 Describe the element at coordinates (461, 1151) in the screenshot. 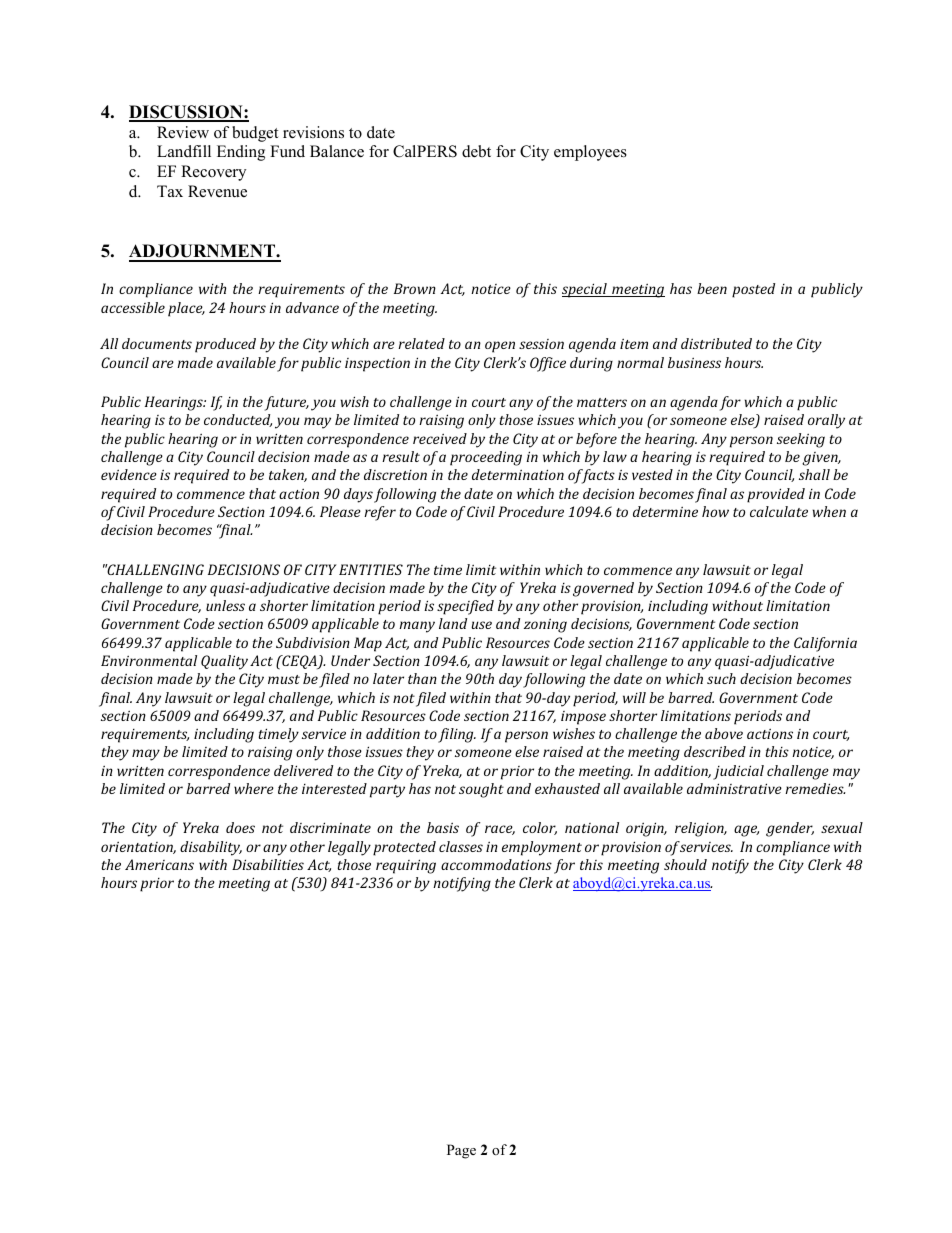

I see `Page` at that location.
